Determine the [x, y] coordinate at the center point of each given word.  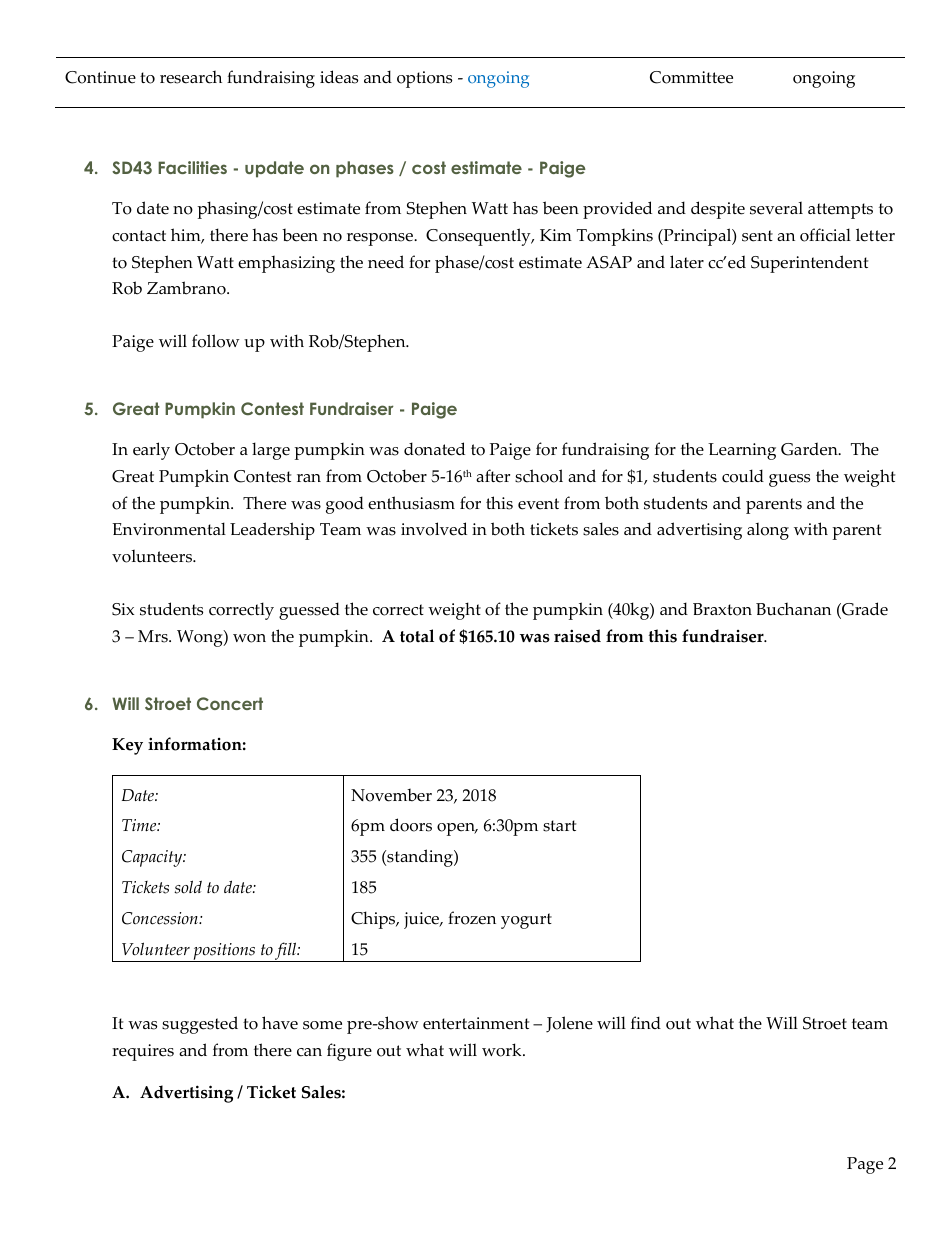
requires [143, 1052]
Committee [691, 77]
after [493, 476]
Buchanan [793, 609]
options [424, 79]
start [559, 826]
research [191, 77]
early [151, 451]
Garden [810, 449]
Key [127, 746]
